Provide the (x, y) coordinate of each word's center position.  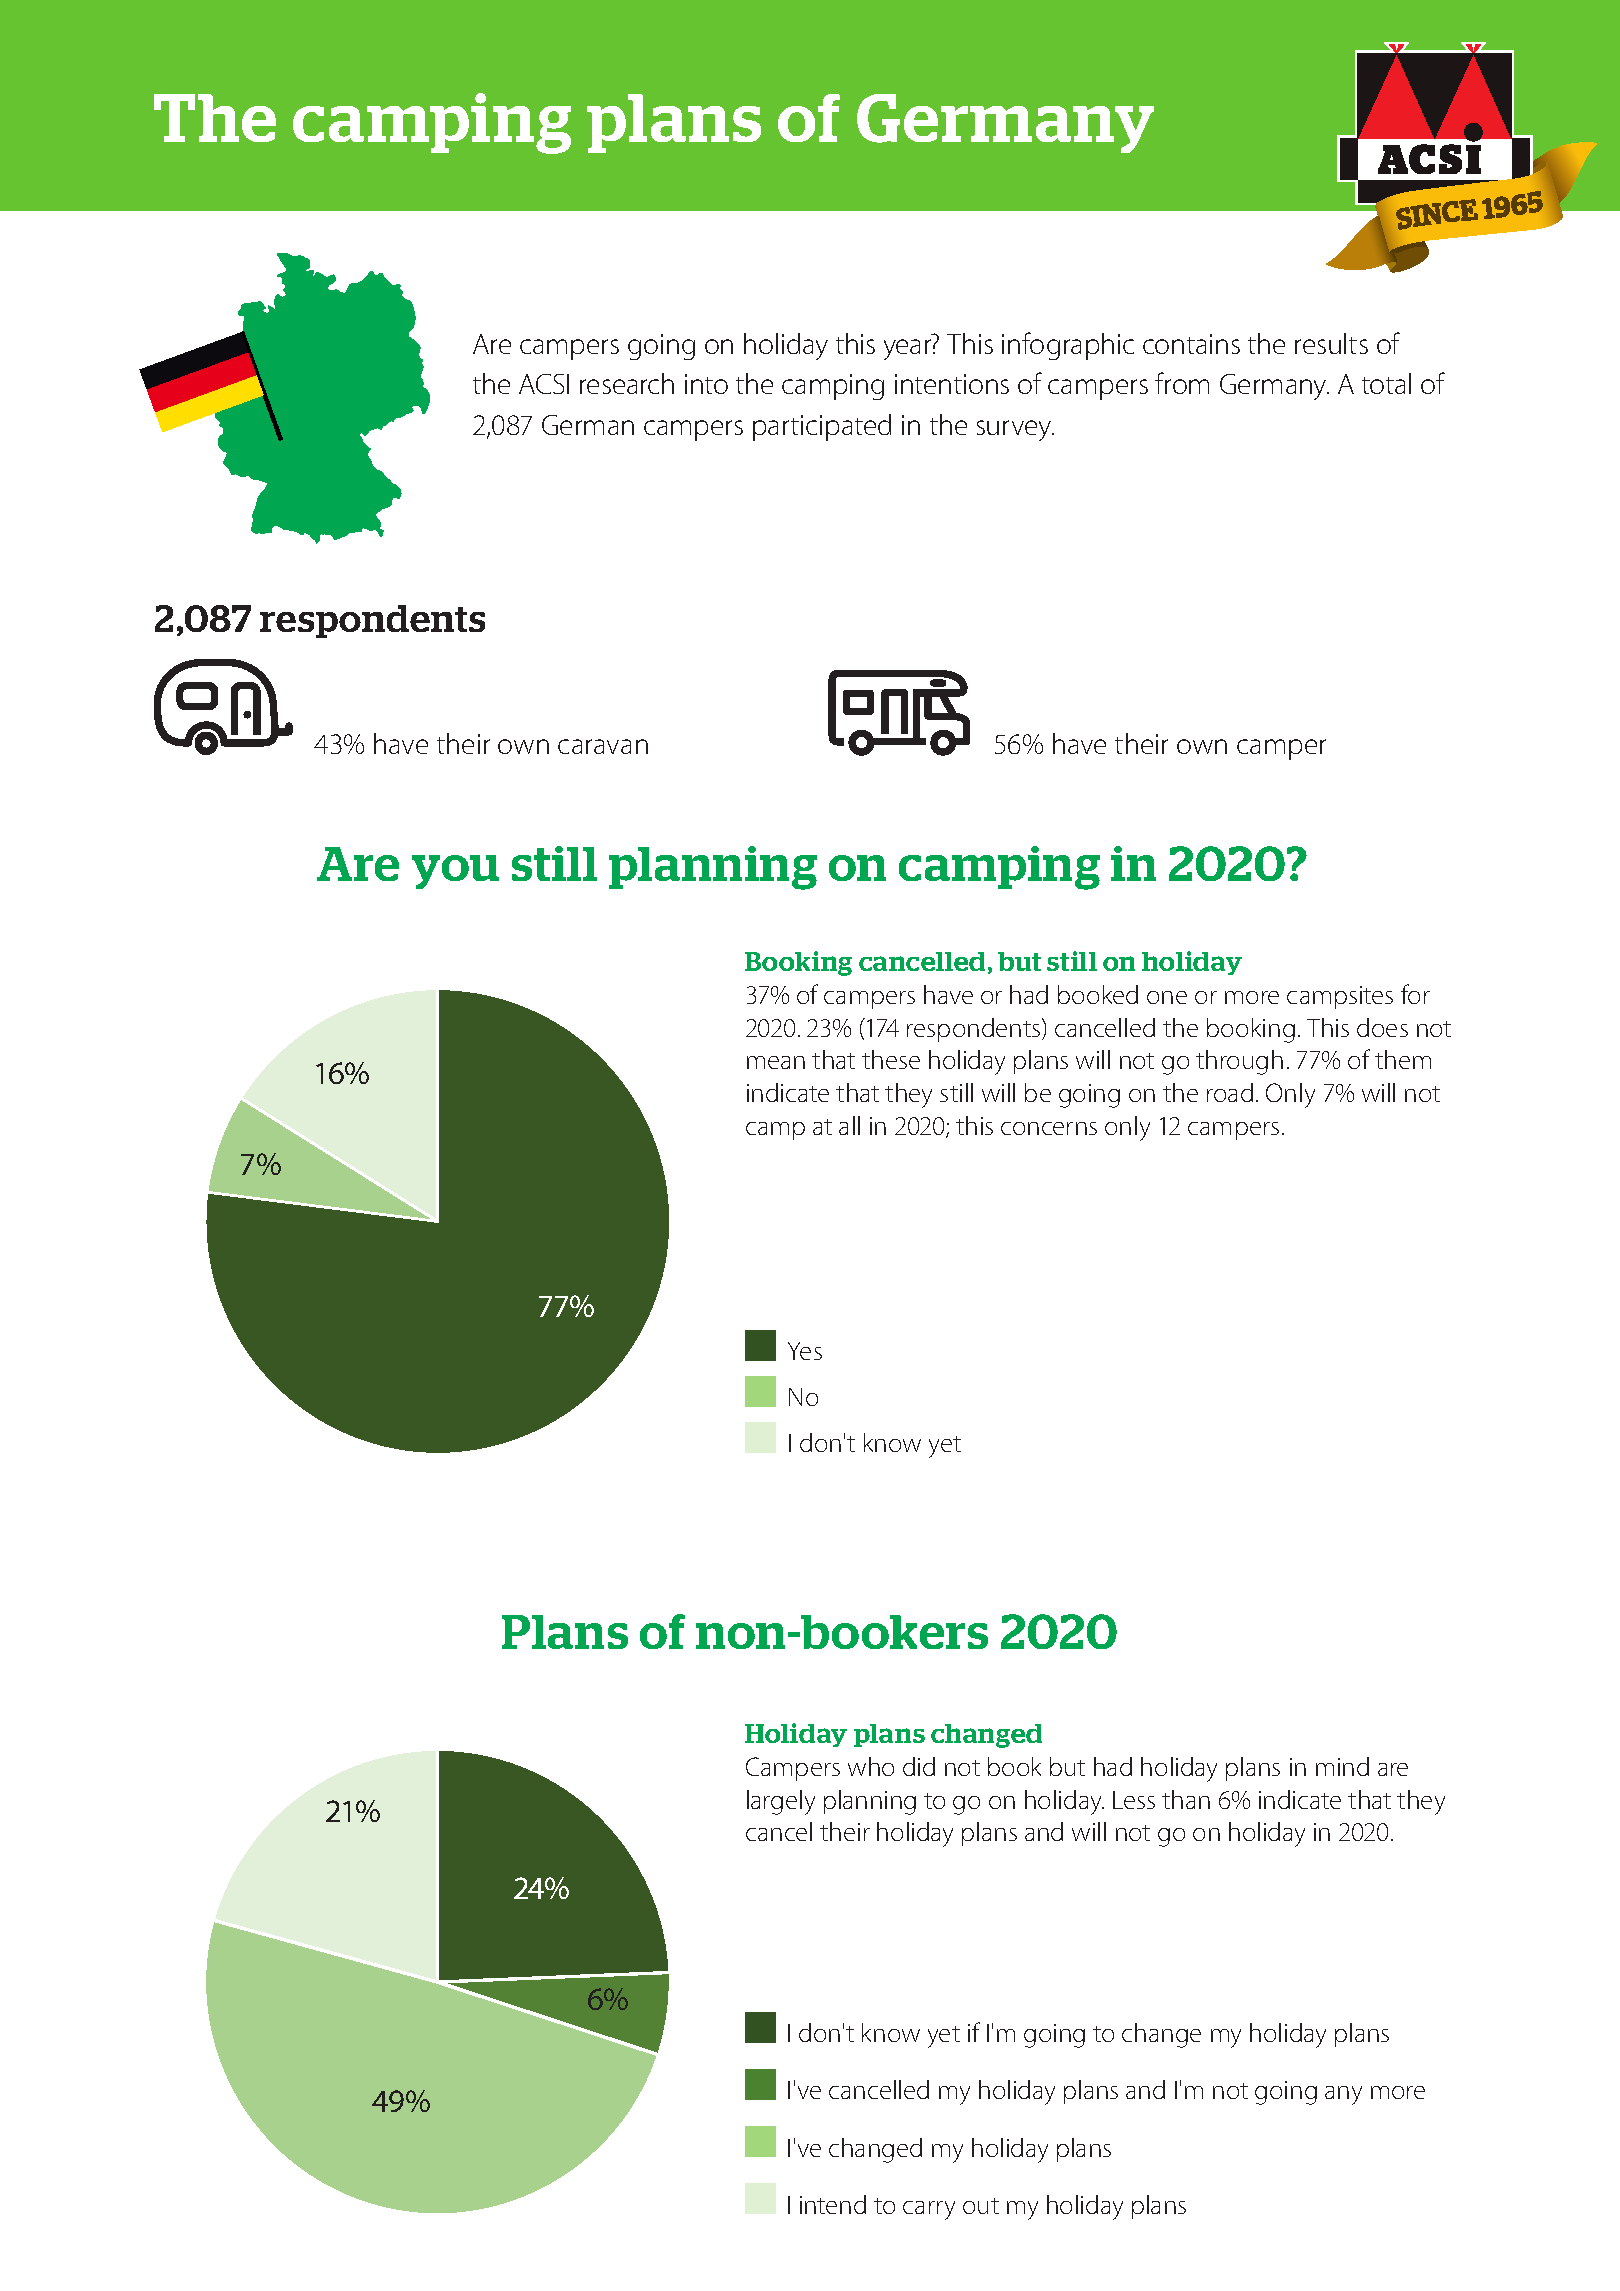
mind (1342, 1766)
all (849, 1125)
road (1230, 1092)
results (1331, 343)
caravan (603, 746)
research (627, 383)
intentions (952, 384)
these (891, 1059)
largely (781, 1802)
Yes (805, 1351)
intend (833, 2204)
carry (929, 2210)
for (1415, 994)
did (919, 1766)
